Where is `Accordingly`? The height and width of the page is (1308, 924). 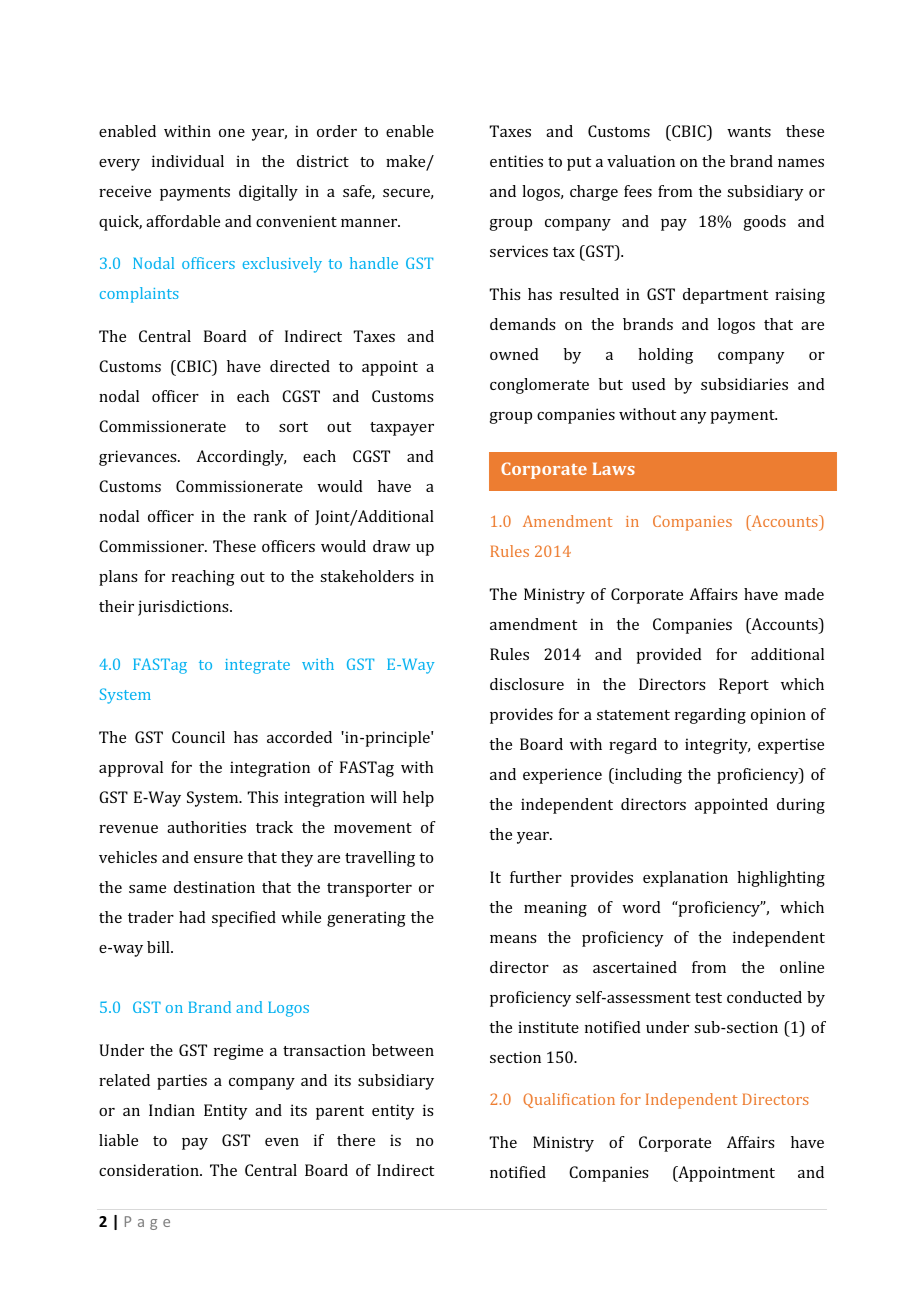
Accordingly is located at coordinates (241, 458).
